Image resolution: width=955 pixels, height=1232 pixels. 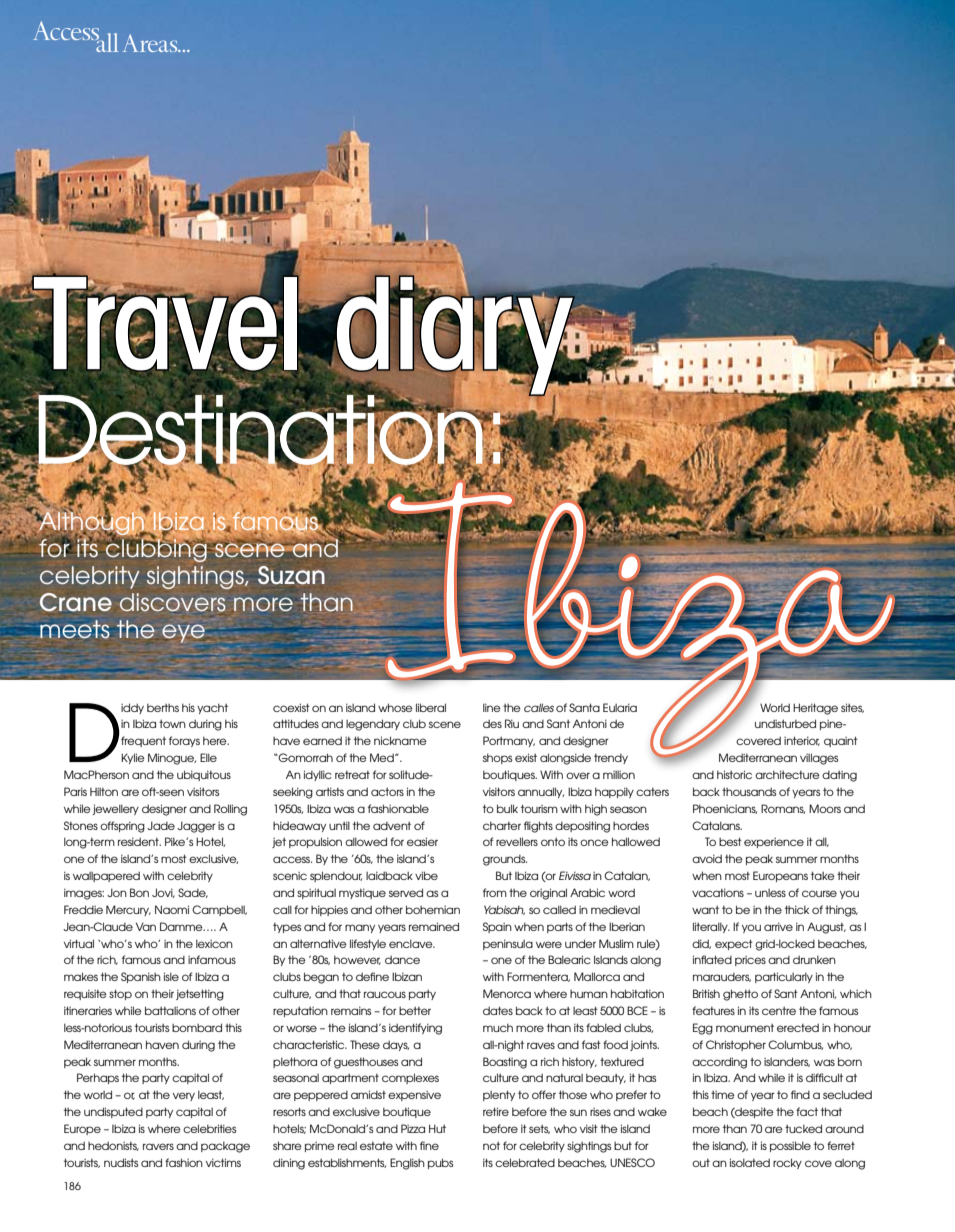 I want to click on Hut, so click(x=437, y=1128).
